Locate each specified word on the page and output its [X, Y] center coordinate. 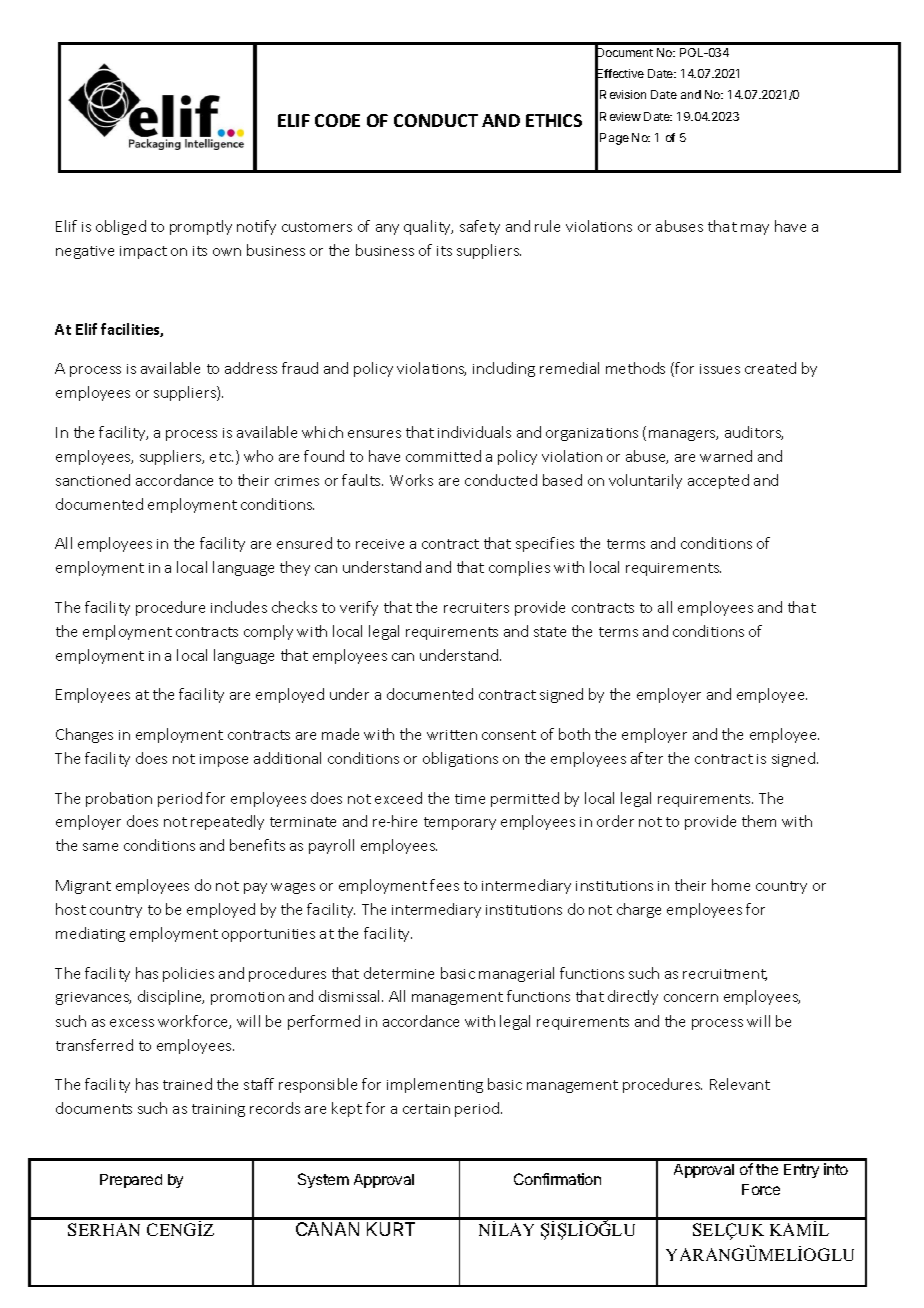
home [731, 885]
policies [188, 974]
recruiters [476, 608]
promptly [201, 227]
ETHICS [554, 120]
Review [620, 116]
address [251, 368]
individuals [474, 432]
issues [720, 369]
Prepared [131, 1181]
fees [444, 885]
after [647, 758]
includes [239, 607]
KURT [391, 1229]
